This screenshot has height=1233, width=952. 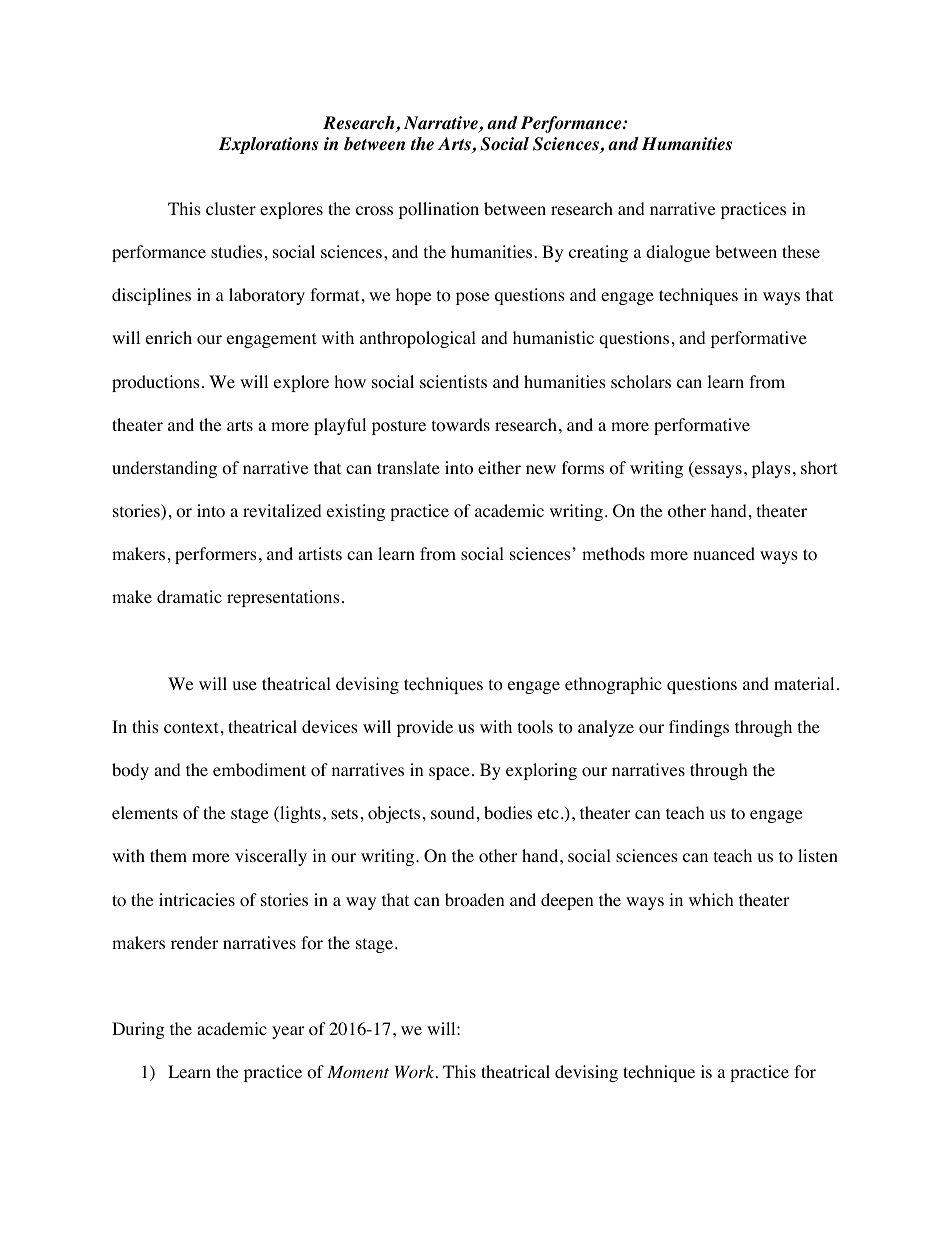 What do you see at coordinates (164, 469) in the screenshot?
I see `understanding` at bounding box center [164, 469].
